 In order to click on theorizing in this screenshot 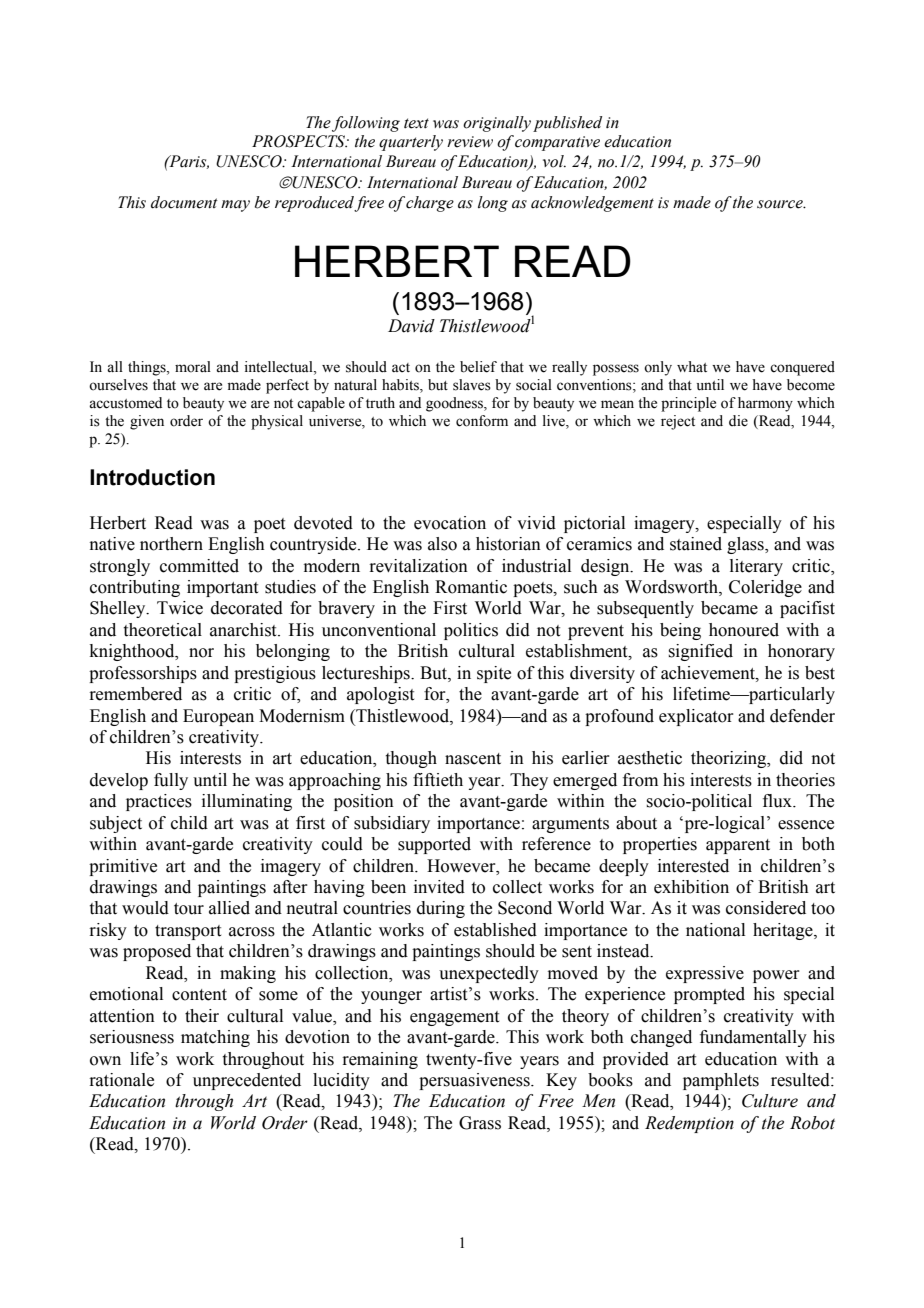, I will do `click(730, 759)`.
